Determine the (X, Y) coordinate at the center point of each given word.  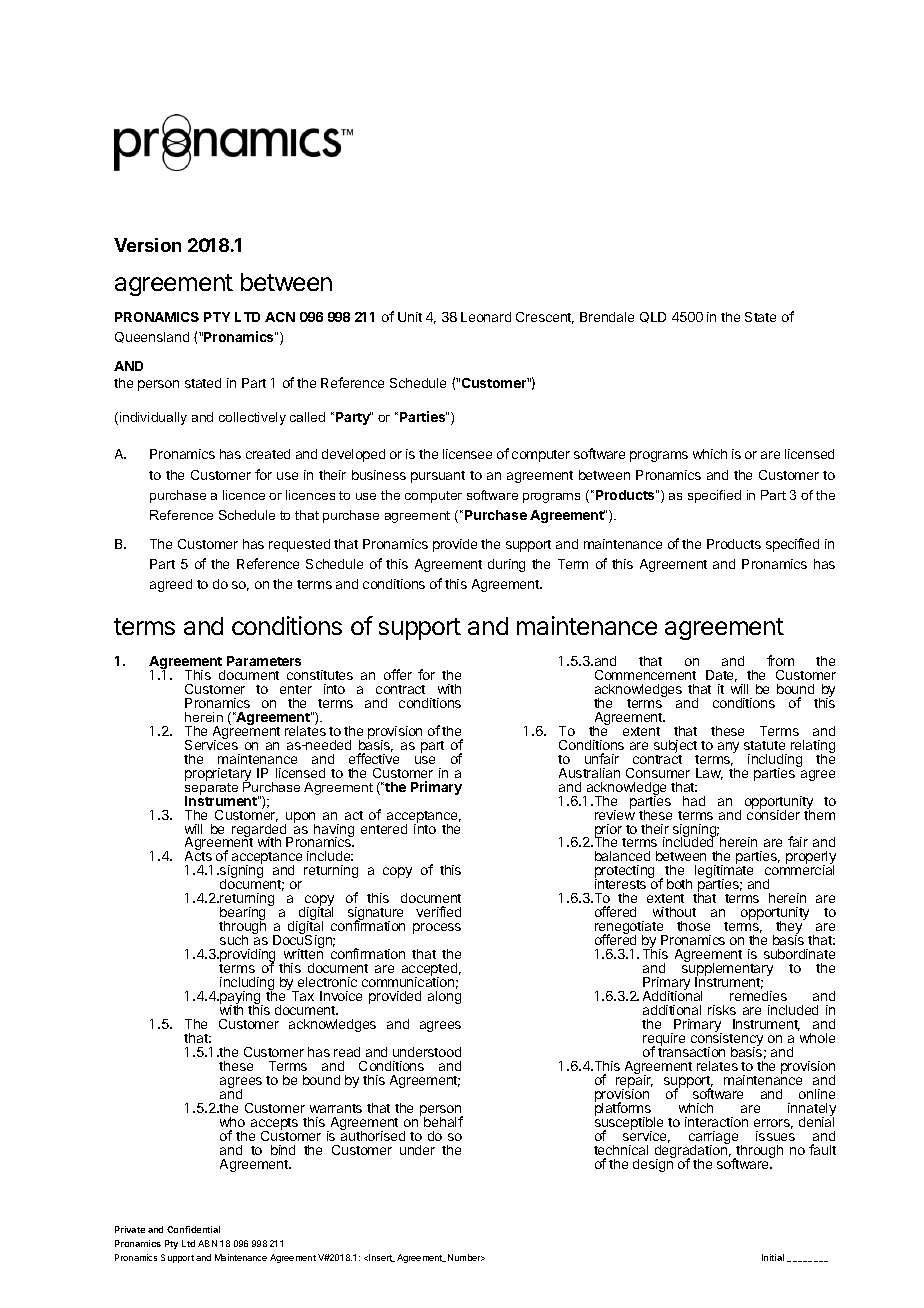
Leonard (486, 317)
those (693, 926)
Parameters (264, 661)
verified (438, 911)
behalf (443, 1121)
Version (147, 245)
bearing (242, 915)
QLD (653, 317)
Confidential (193, 1229)
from (780, 660)
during (506, 565)
